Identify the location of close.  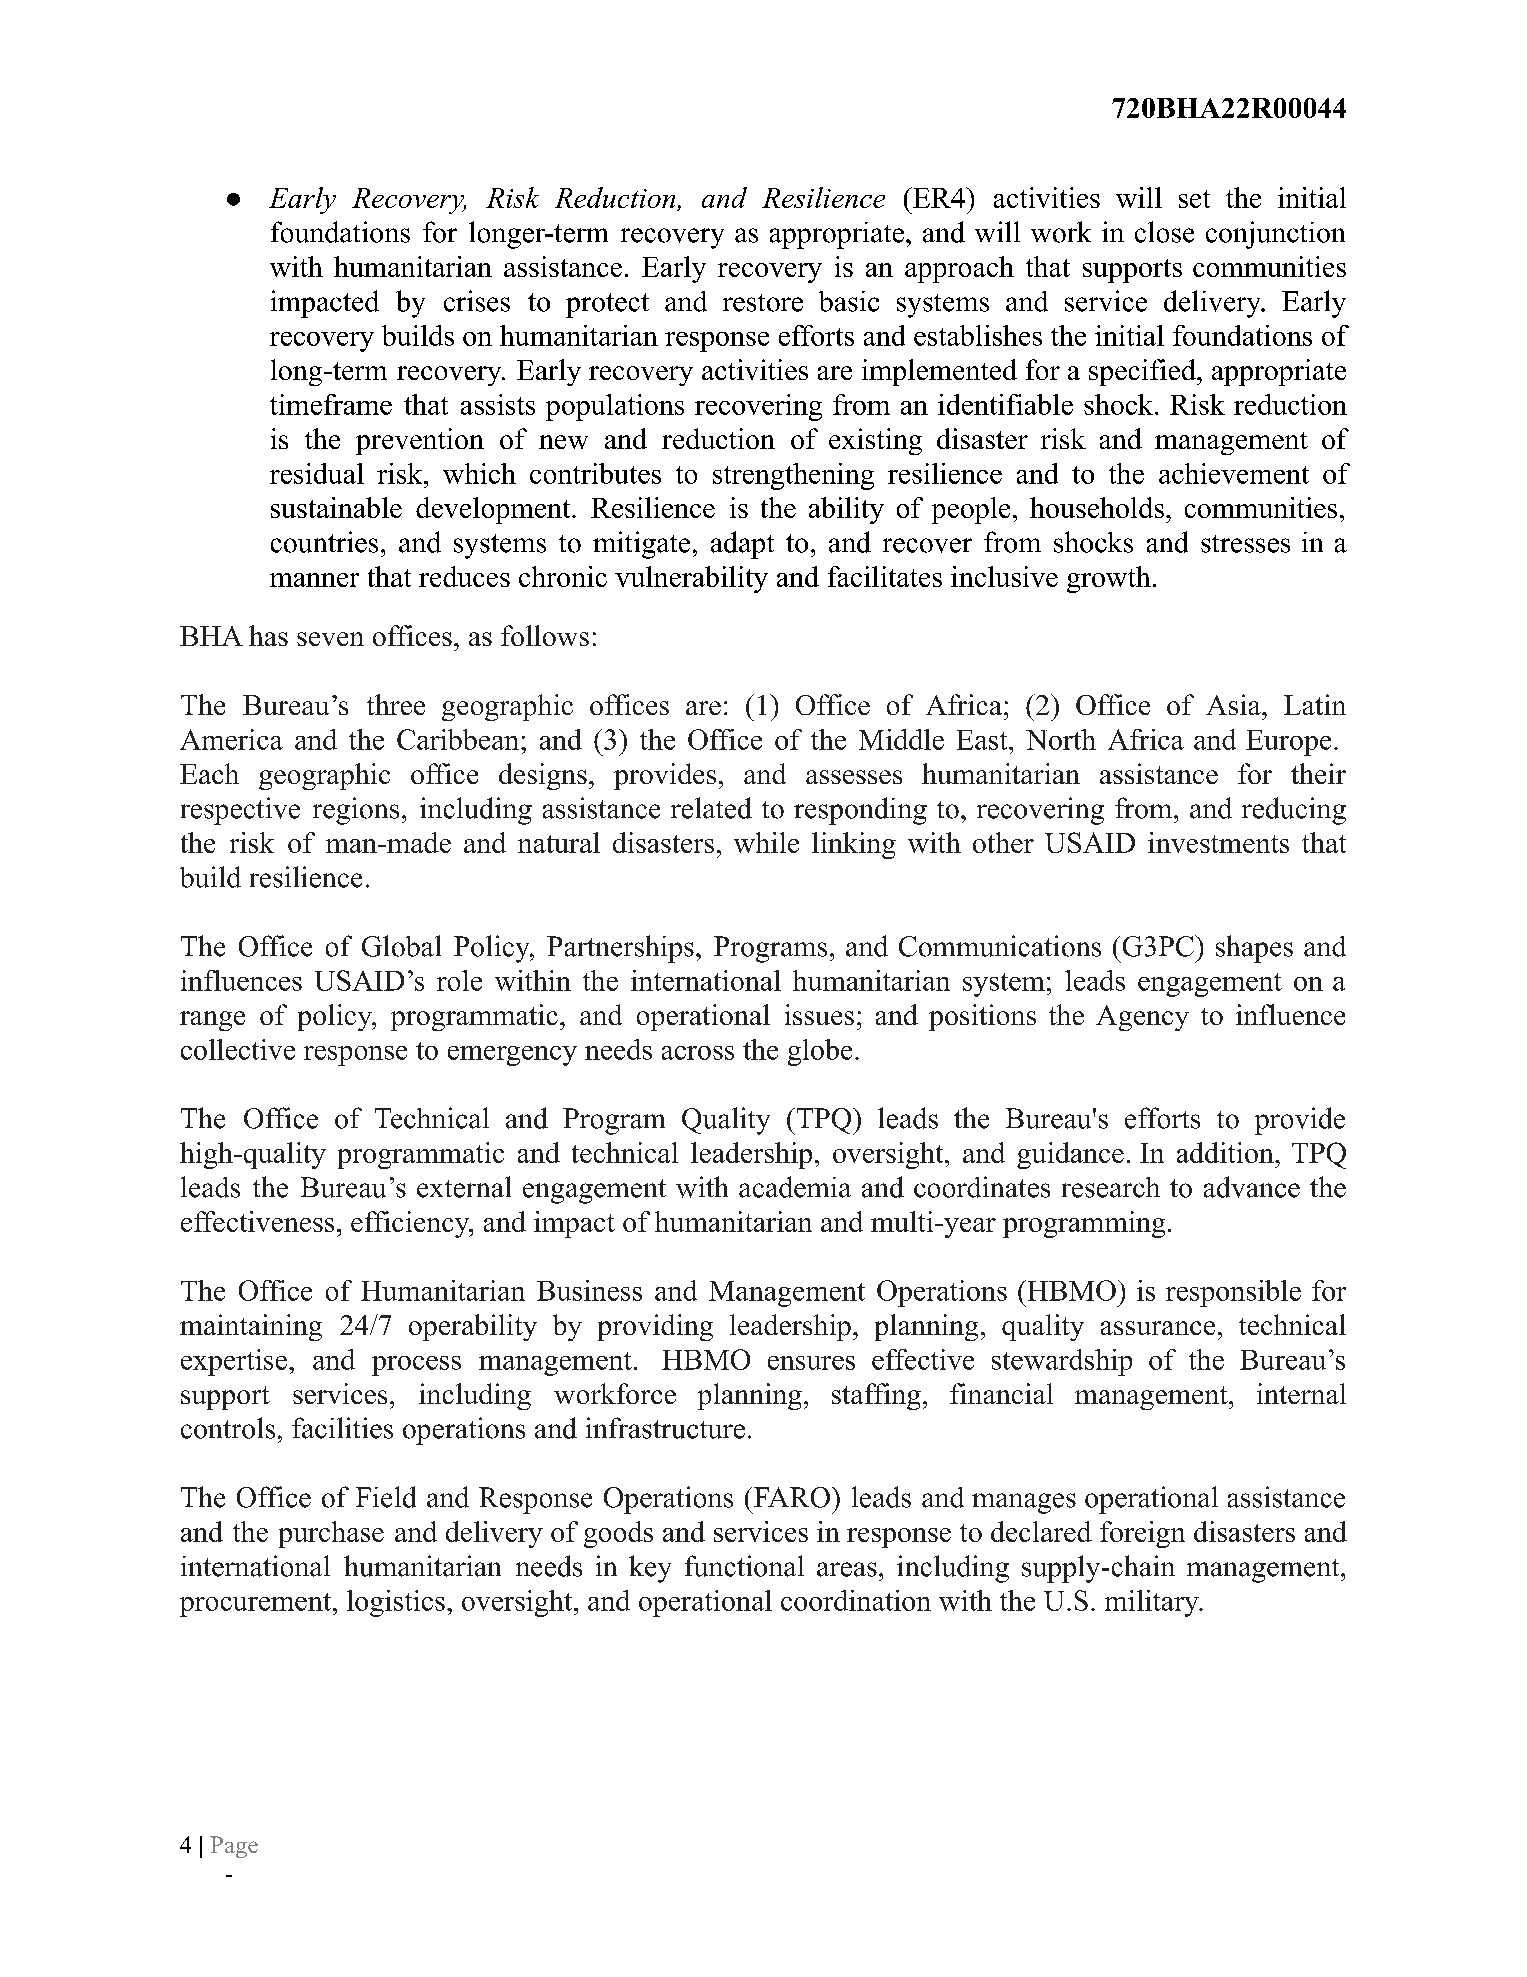
(1164, 232).
